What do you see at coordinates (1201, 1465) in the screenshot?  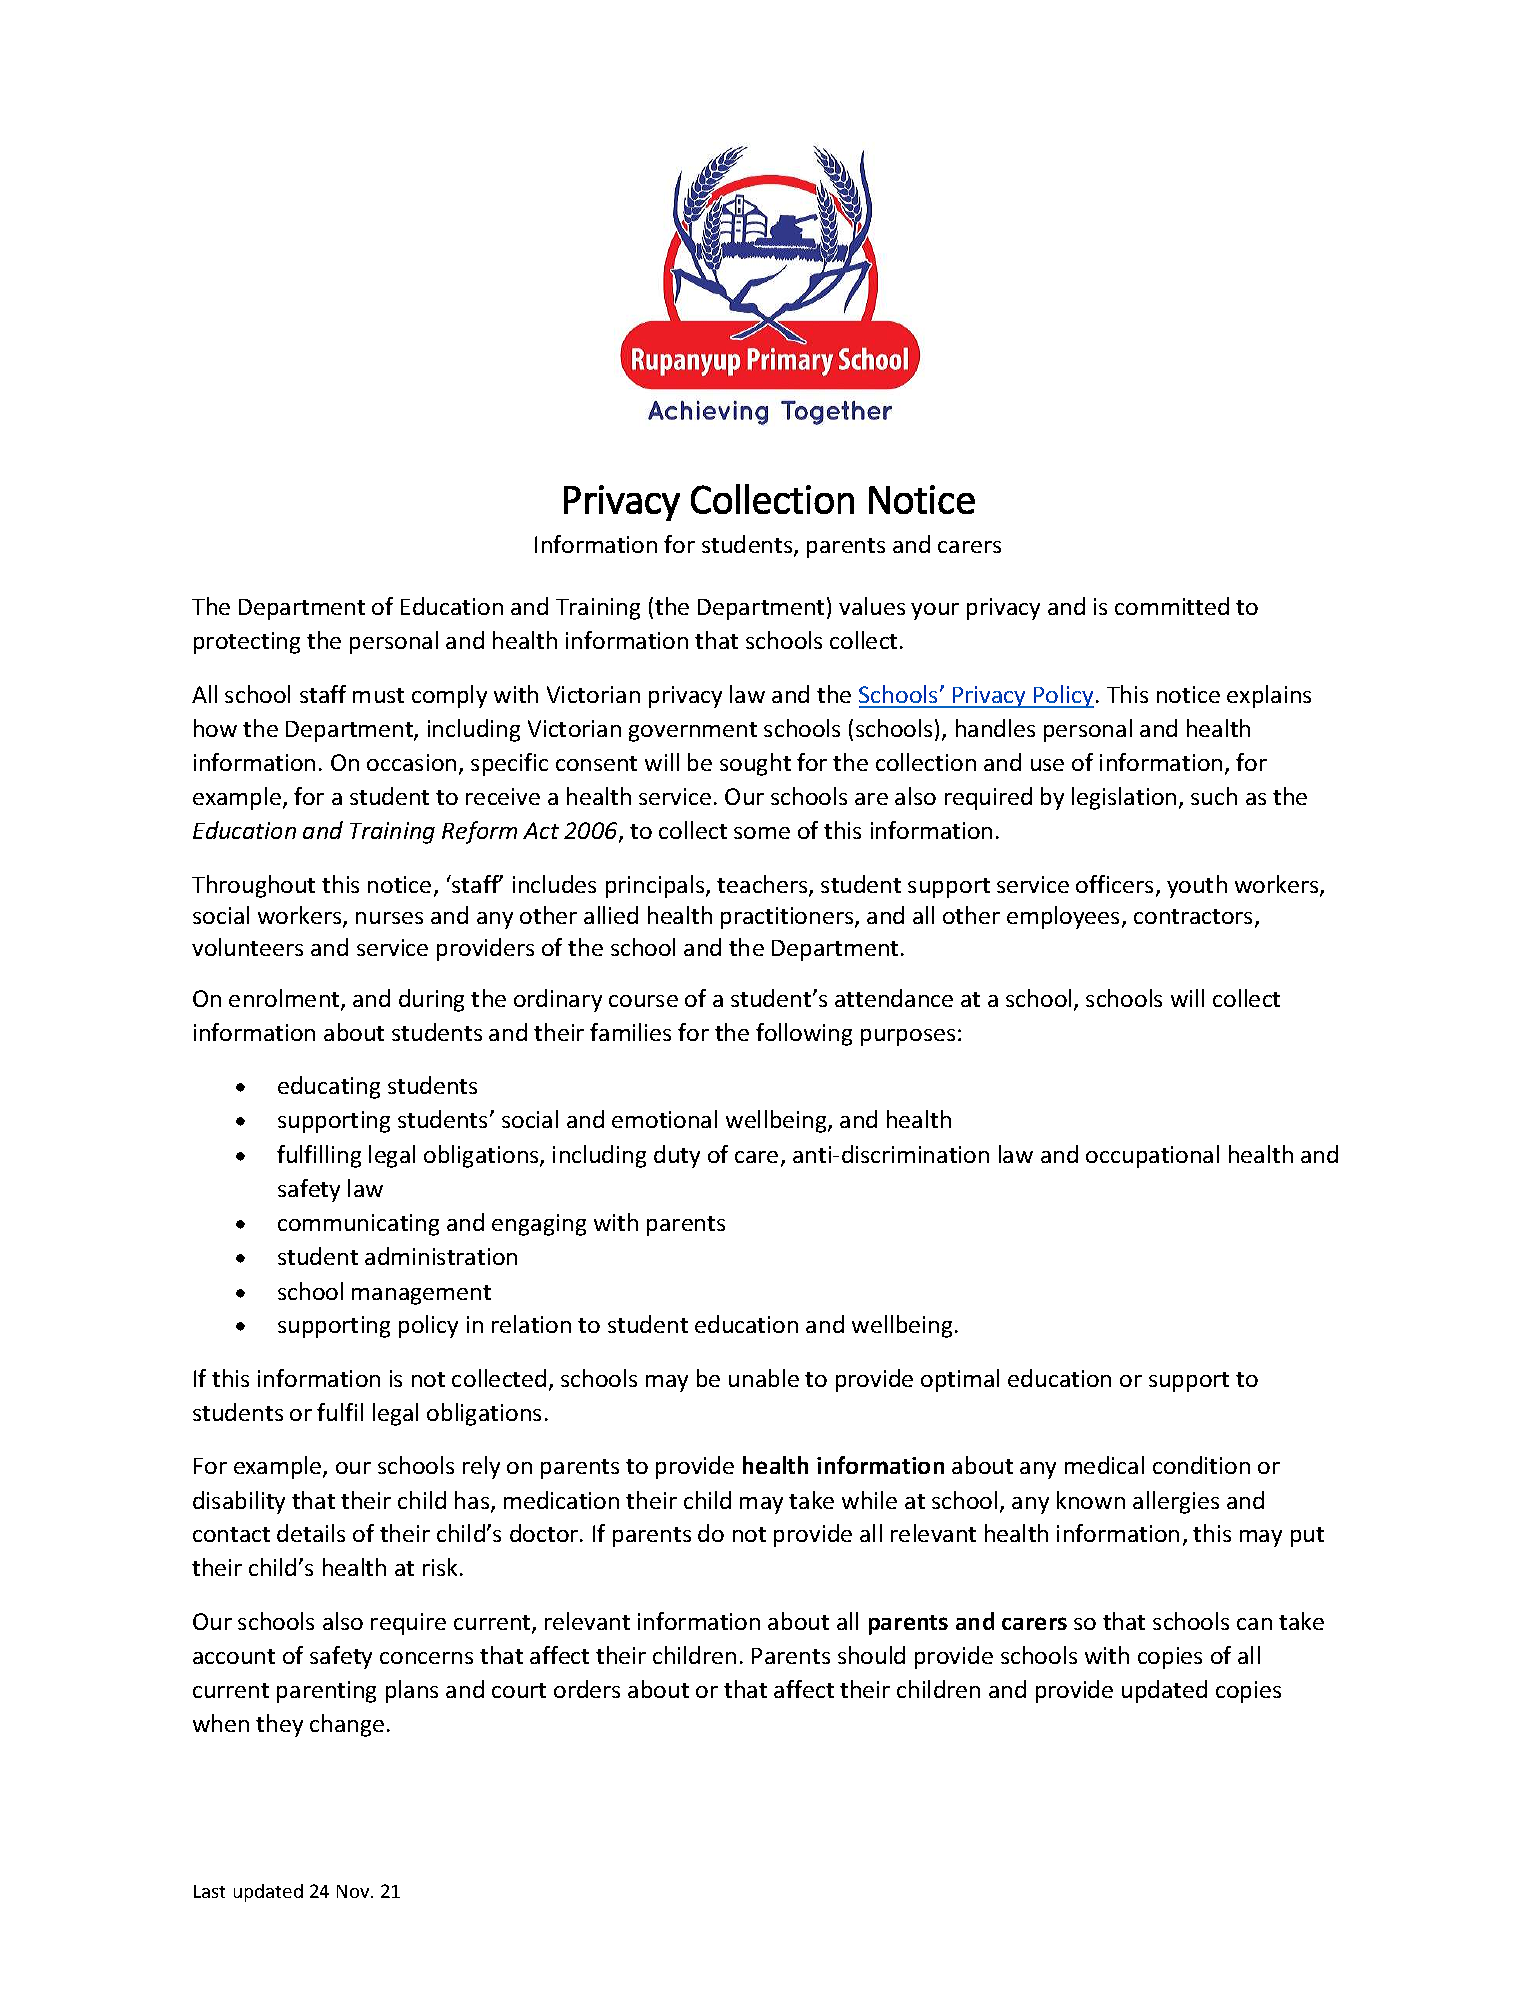 I see `condition` at bounding box center [1201, 1465].
